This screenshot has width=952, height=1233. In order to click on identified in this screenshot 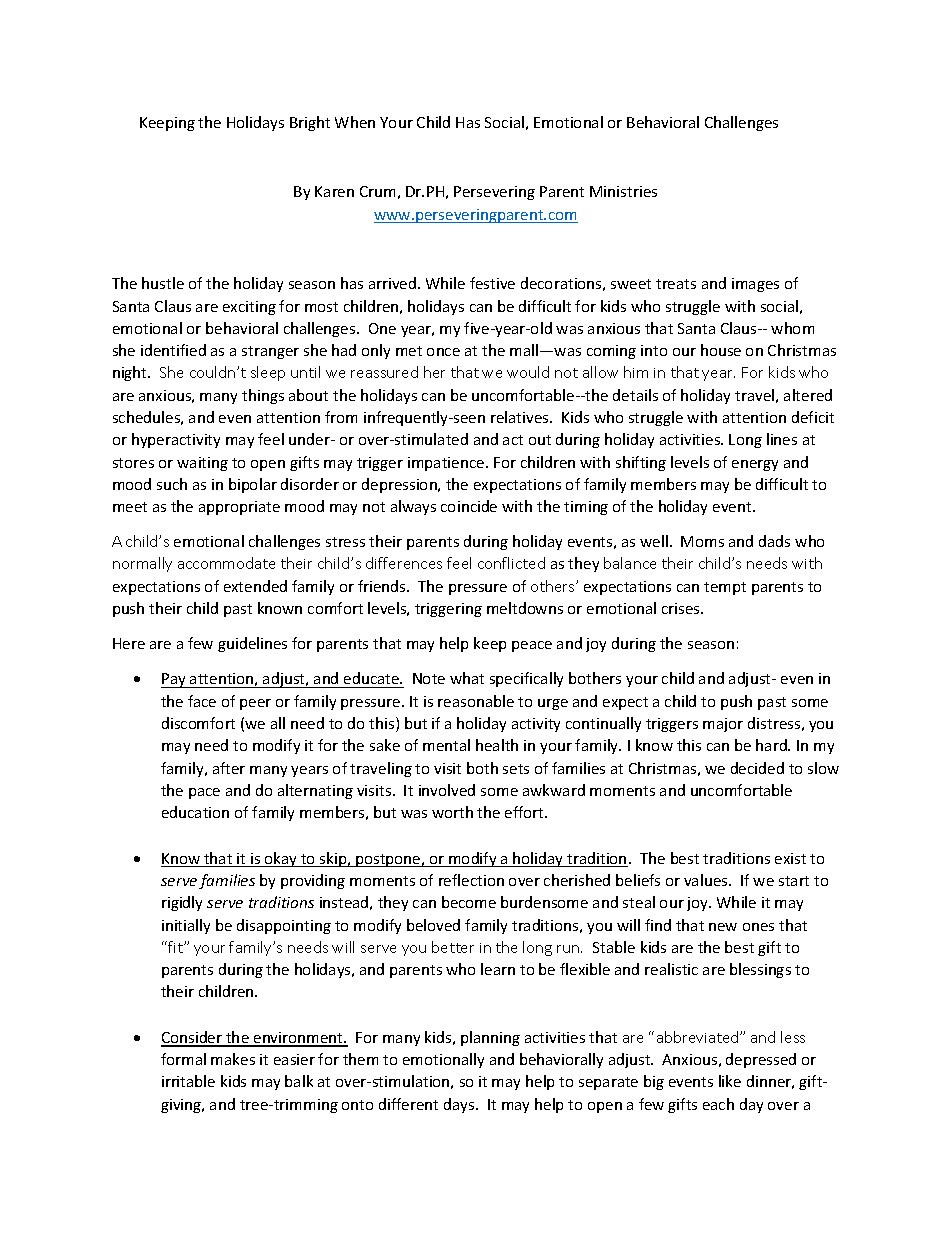, I will do `click(173, 350)`.
